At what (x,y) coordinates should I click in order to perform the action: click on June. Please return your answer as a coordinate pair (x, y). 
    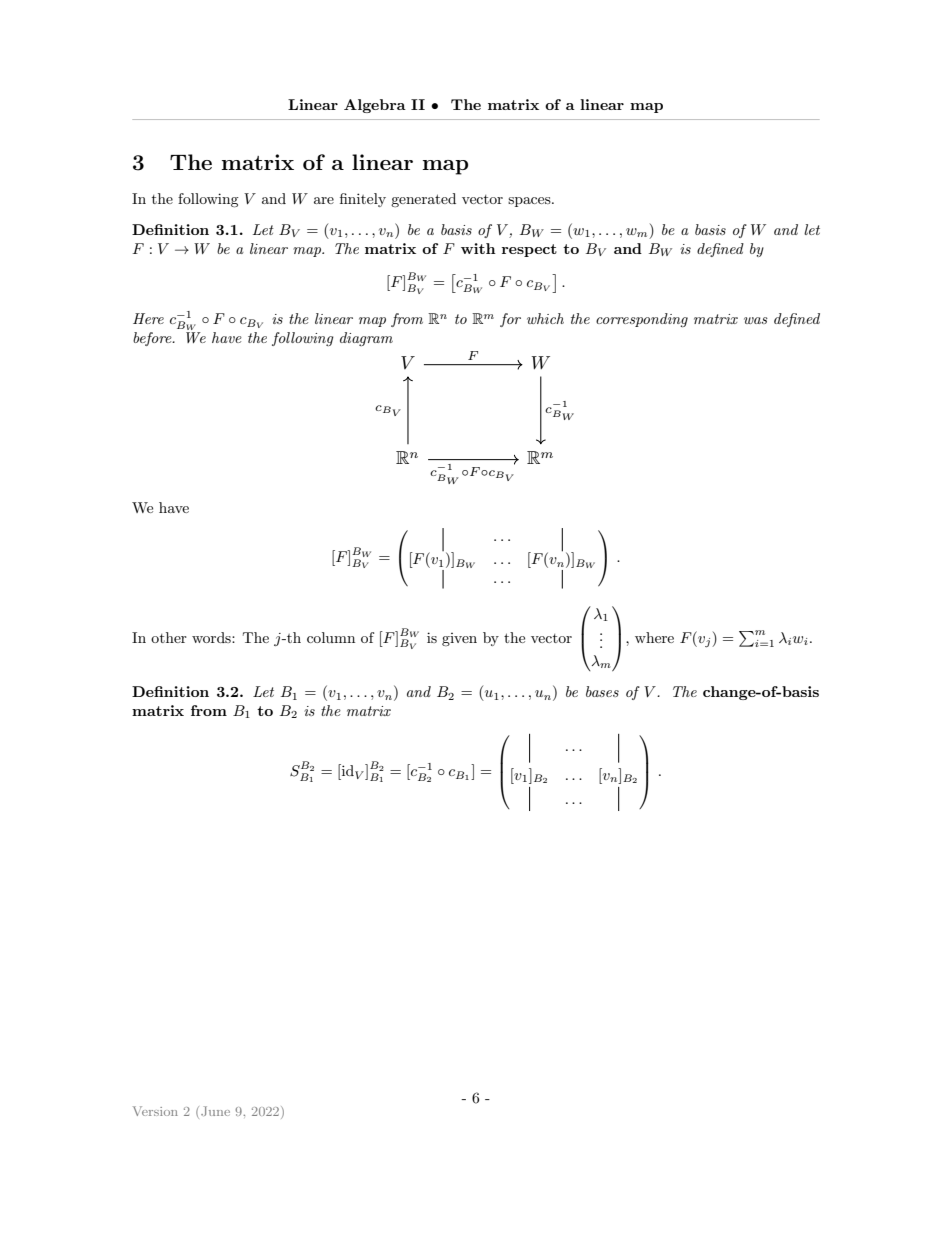
    Looking at the image, I should click on (215, 1111).
